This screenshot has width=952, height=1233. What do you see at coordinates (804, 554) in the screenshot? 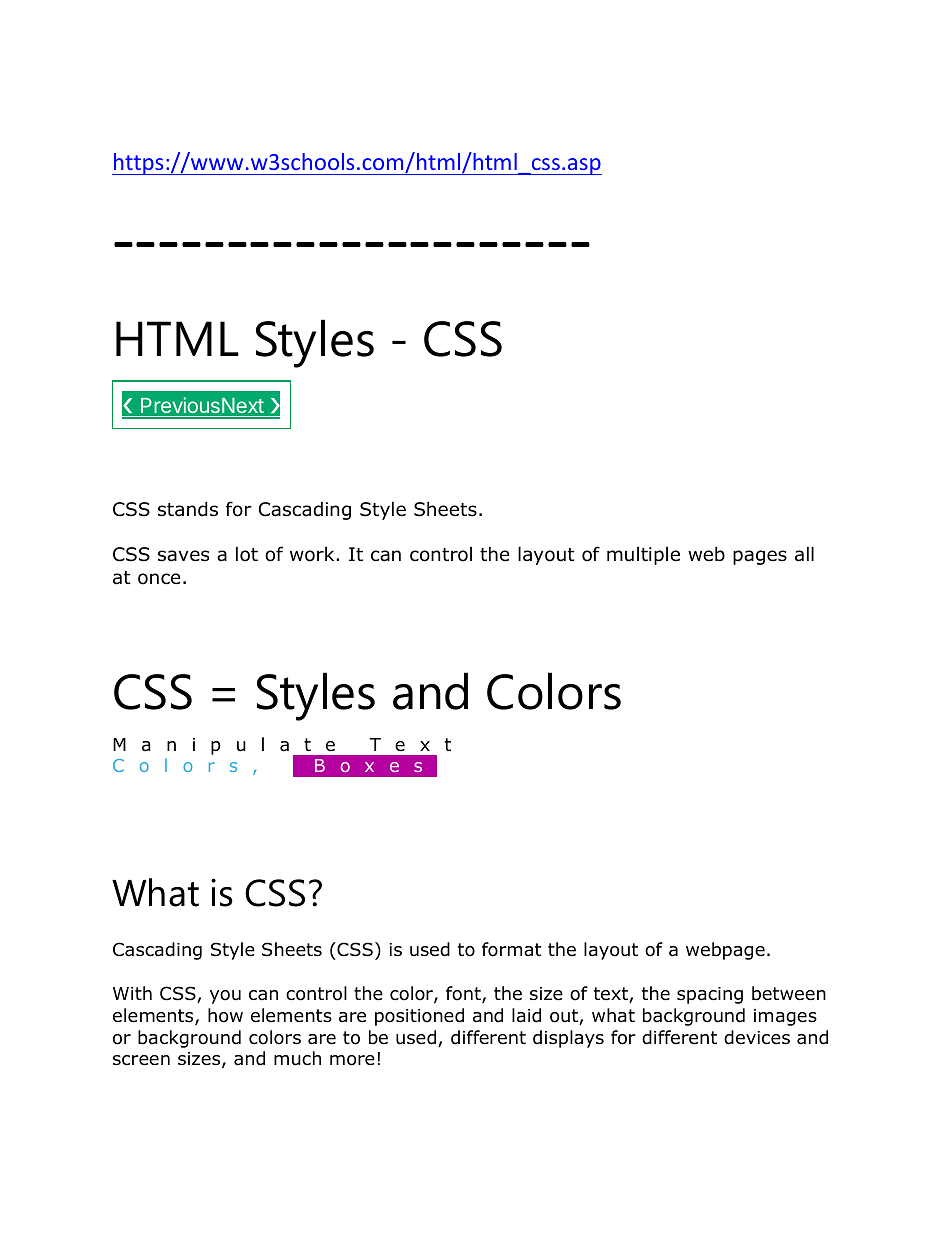
I see `all` at bounding box center [804, 554].
